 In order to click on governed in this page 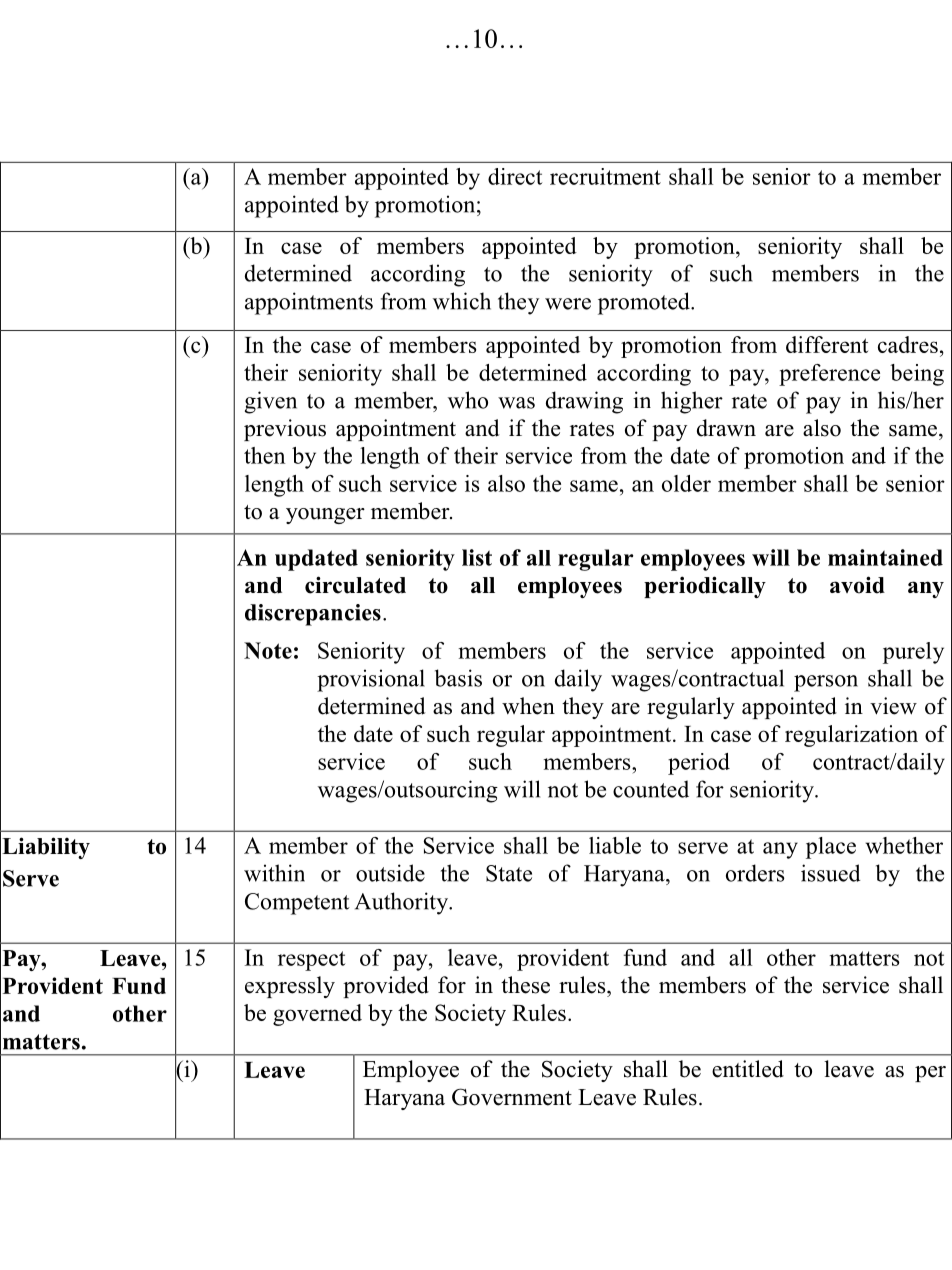, I will do `click(317, 1015)`.
